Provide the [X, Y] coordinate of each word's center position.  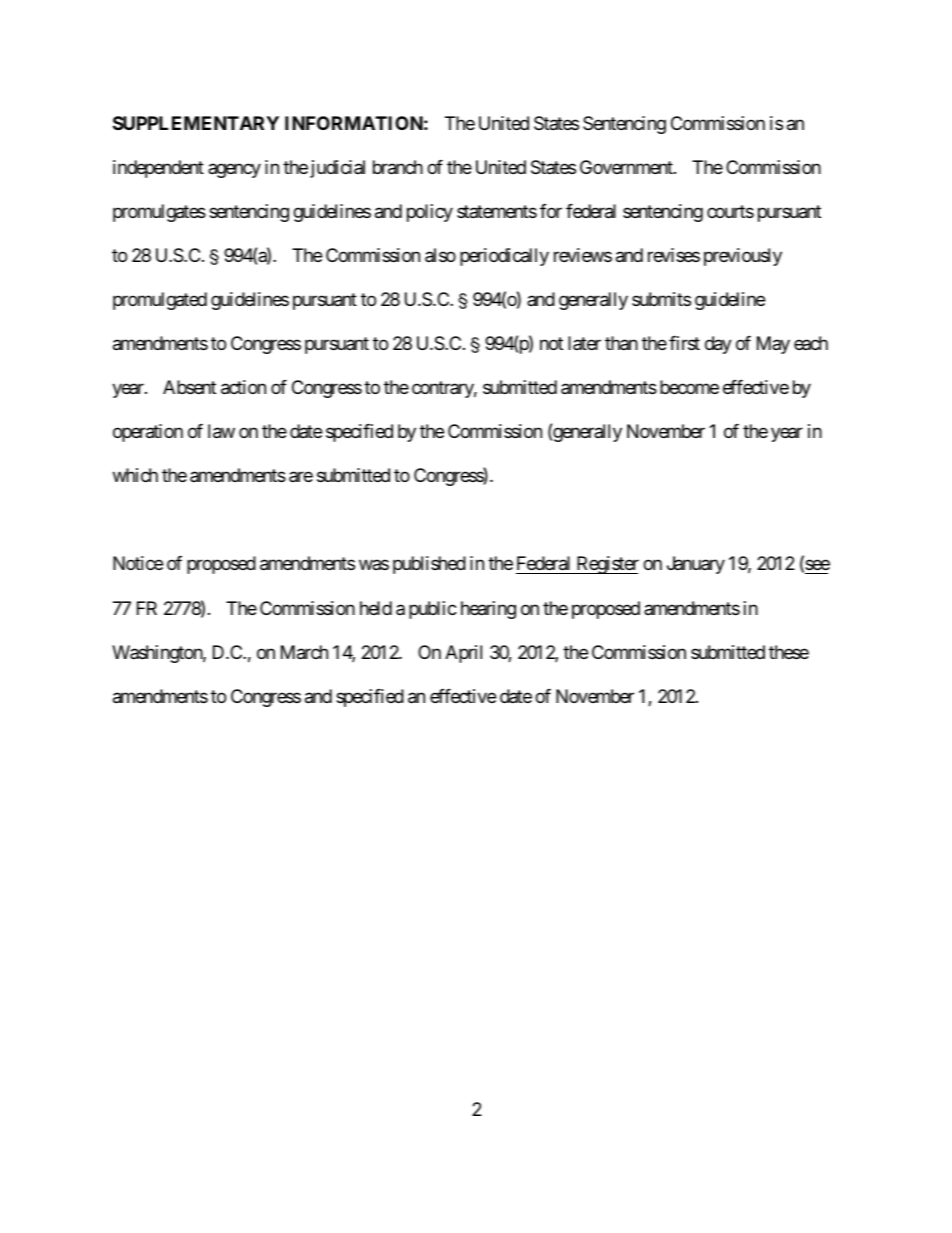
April [463, 654]
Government [627, 167]
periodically [504, 257]
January [696, 565]
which [135, 475]
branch [398, 167]
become [689, 387]
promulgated [160, 301]
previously [743, 257]
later [584, 343]
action [243, 387]
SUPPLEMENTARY [196, 123]
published [429, 565]
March [304, 652]
